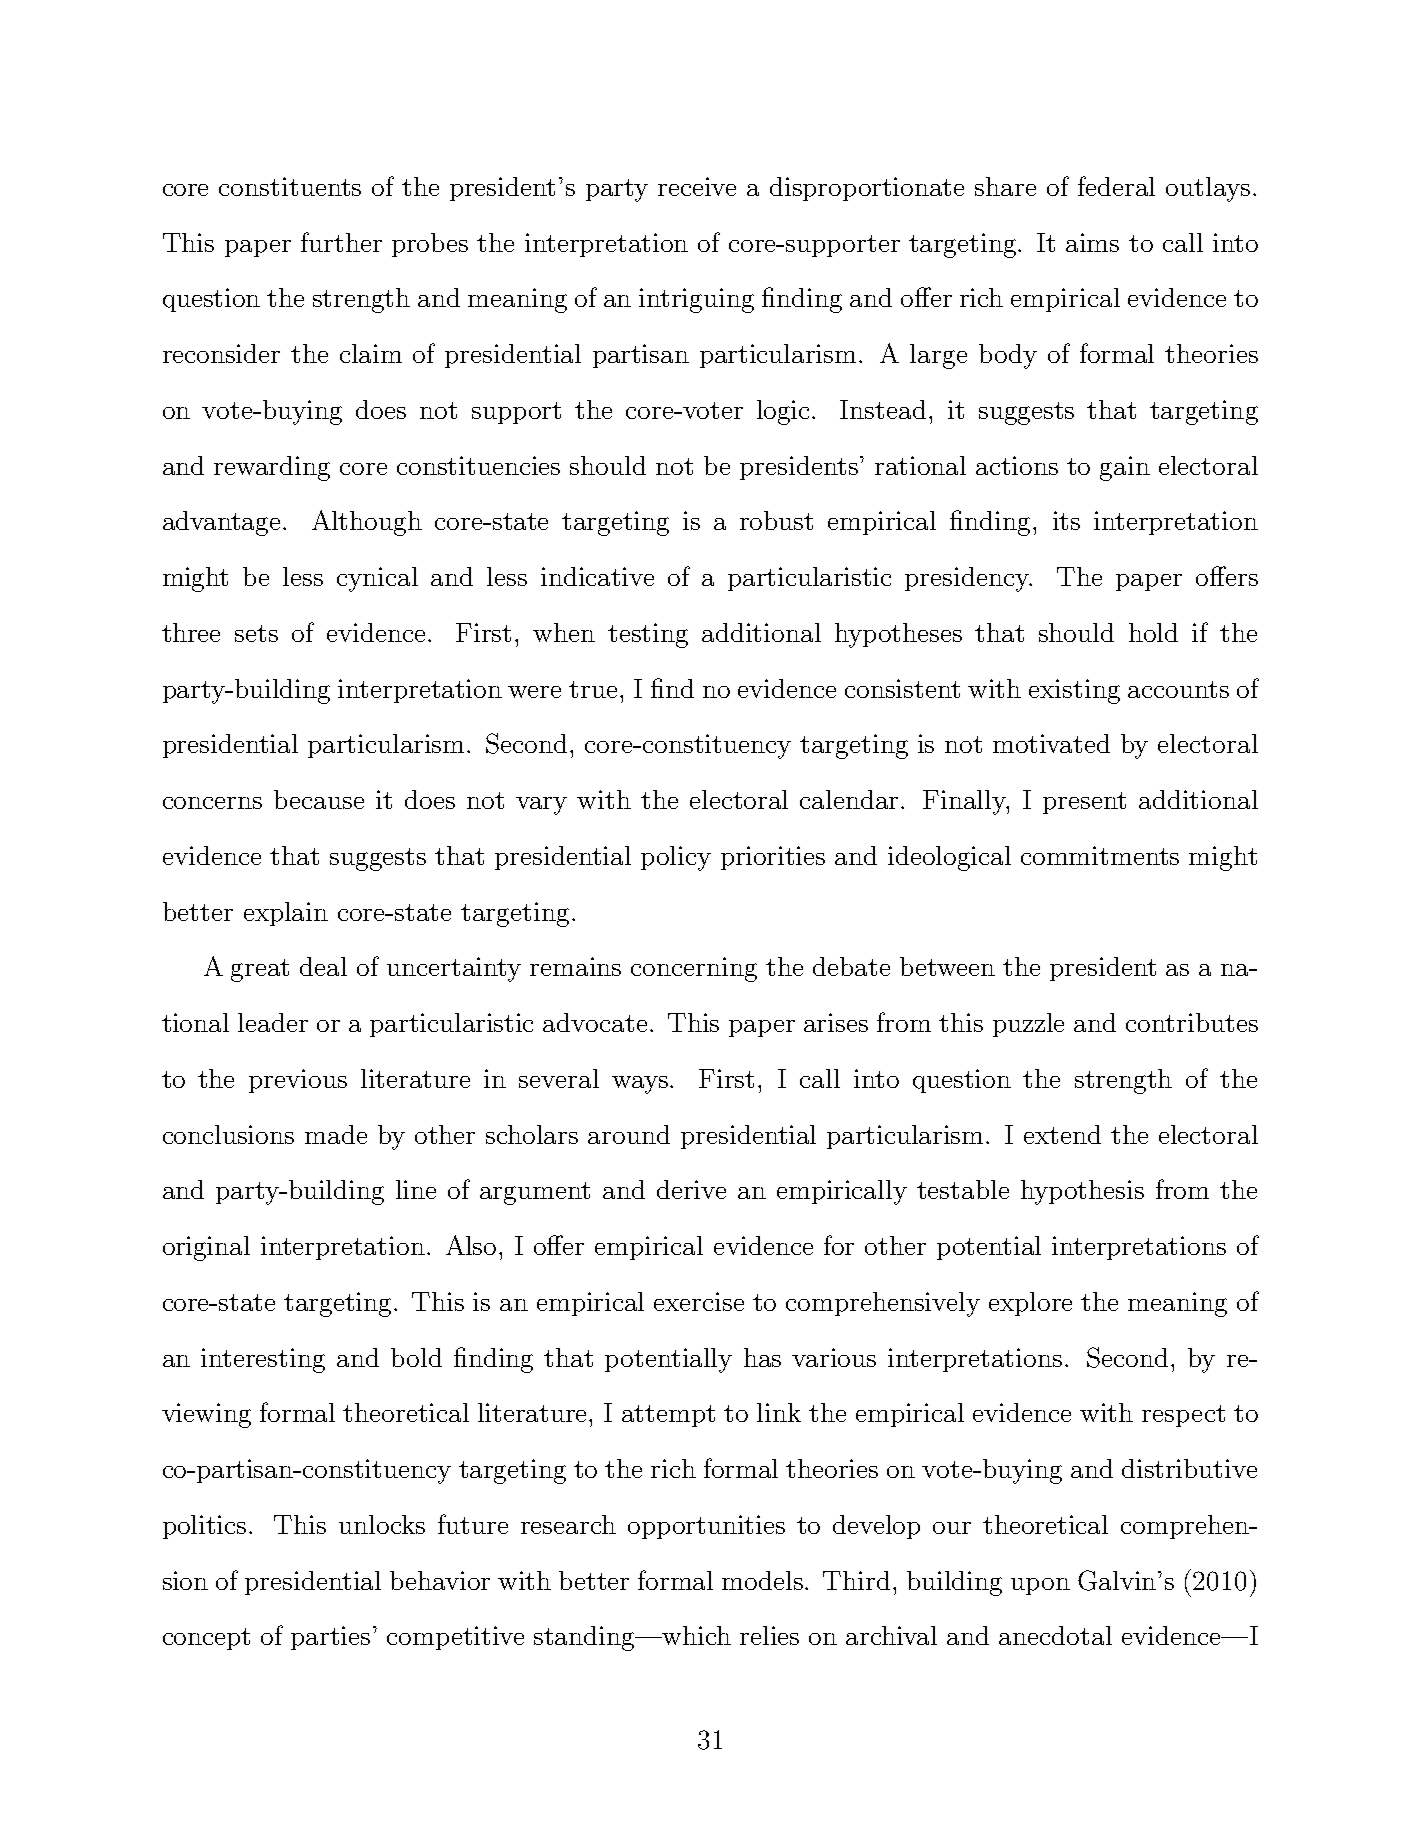 The height and width of the screenshot is (1847, 1427). I want to click on models, so click(764, 1580).
